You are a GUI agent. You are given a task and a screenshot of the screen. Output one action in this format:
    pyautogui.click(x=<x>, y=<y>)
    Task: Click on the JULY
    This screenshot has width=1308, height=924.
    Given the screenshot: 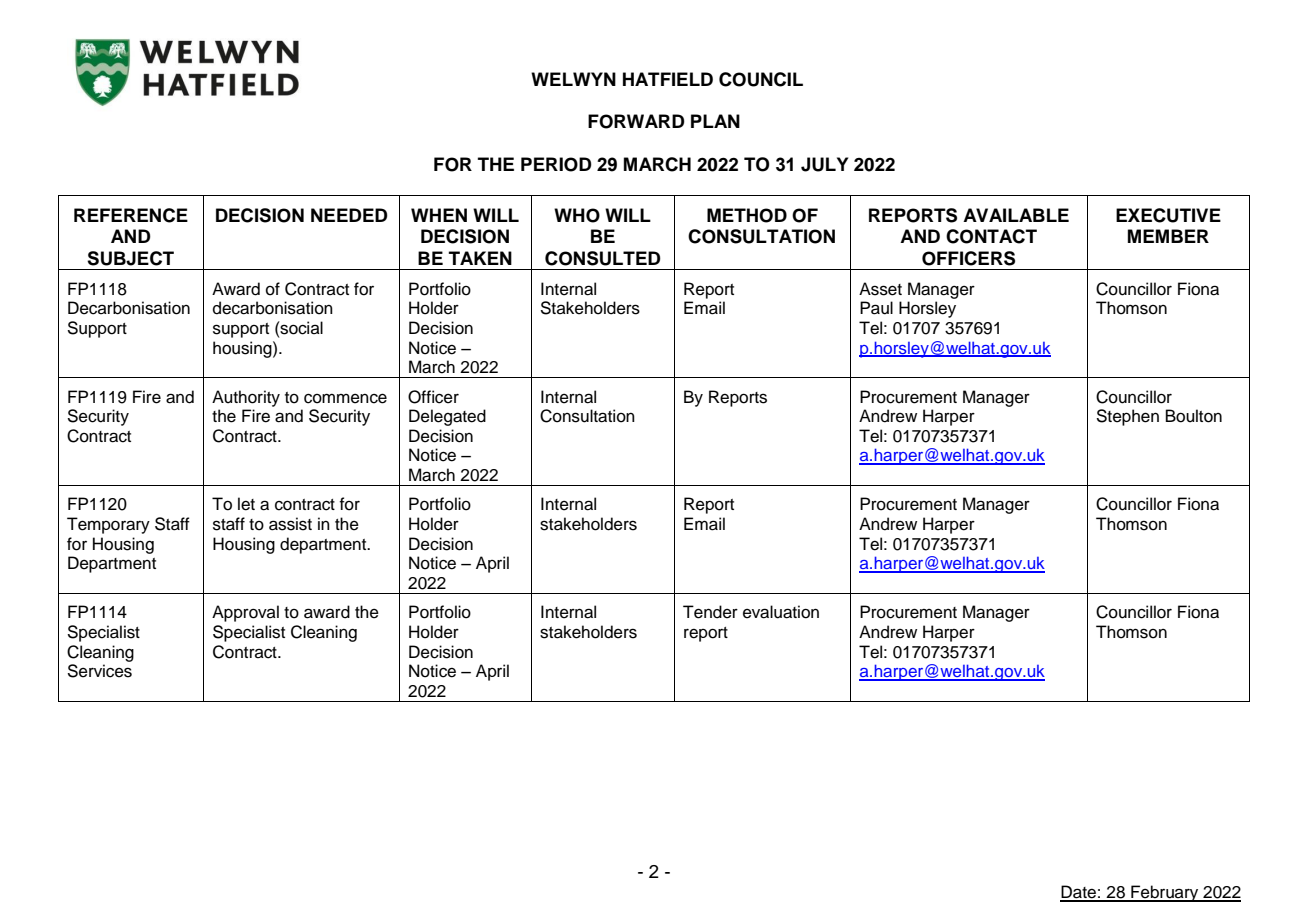 What is the action you would take?
    pyautogui.click(x=824, y=164)
